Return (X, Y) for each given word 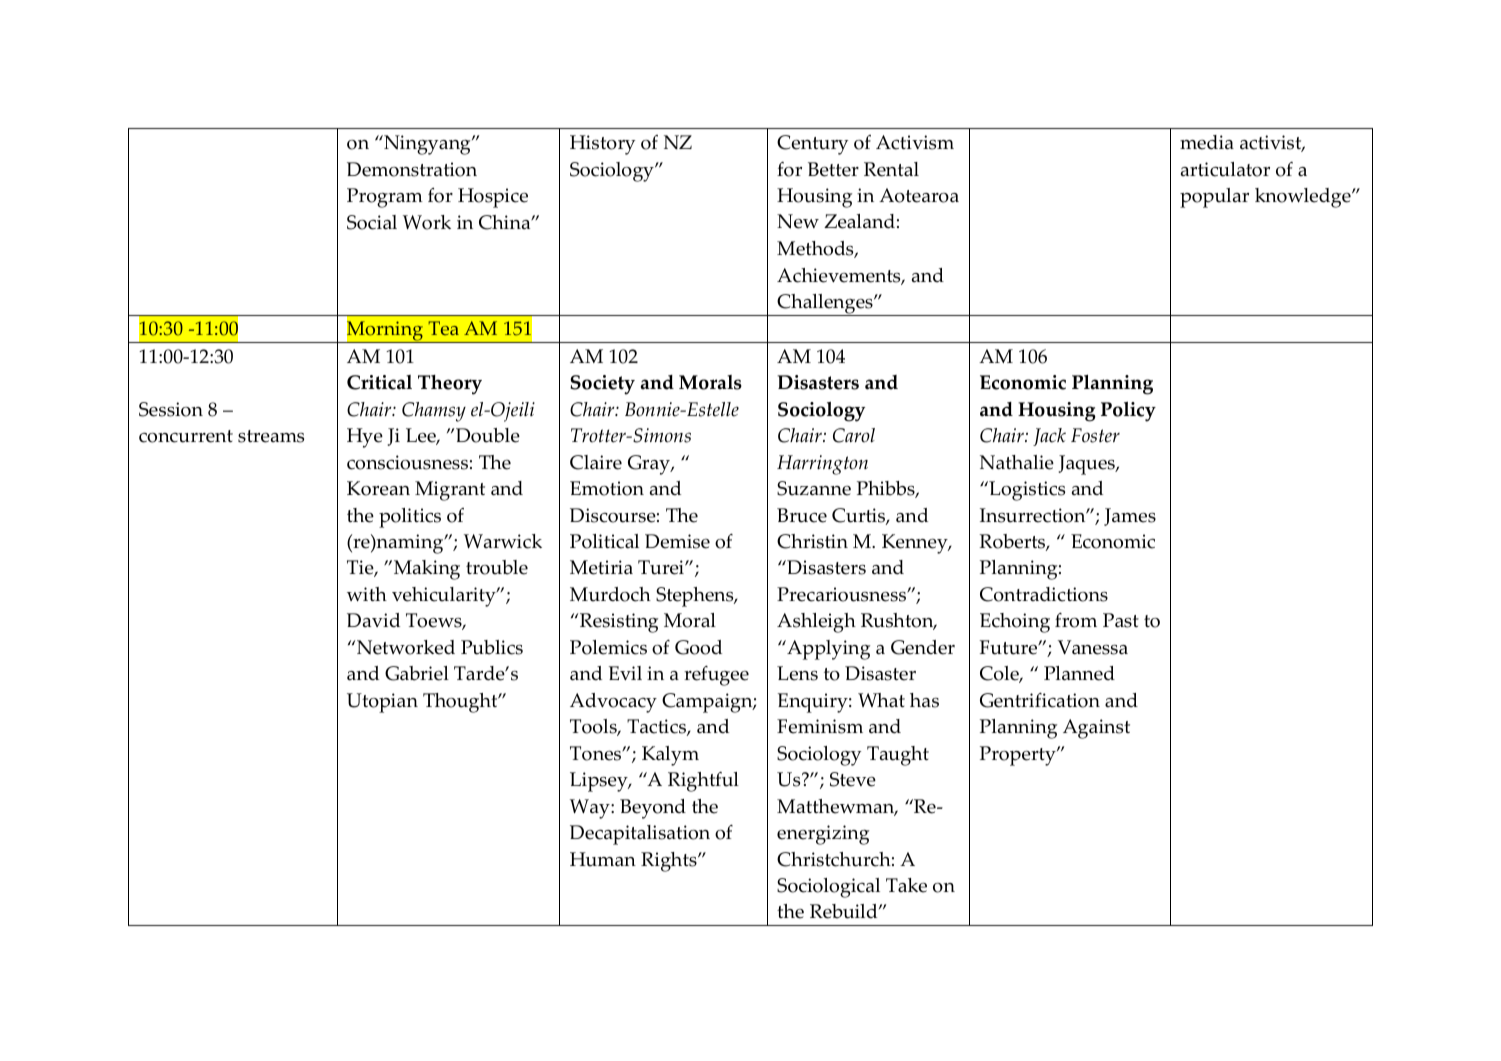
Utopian (382, 703)
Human (603, 859)
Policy (1128, 411)
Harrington (822, 465)
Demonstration (412, 169)
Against (1096, 729)
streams (271, 436)
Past (1121, 620)
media (1207, 142)
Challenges (825, 305)
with (367, 594)
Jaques (1088, 465)
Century (812, 145)
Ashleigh (816, 623)
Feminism (820, 726)
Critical (379, 382)
